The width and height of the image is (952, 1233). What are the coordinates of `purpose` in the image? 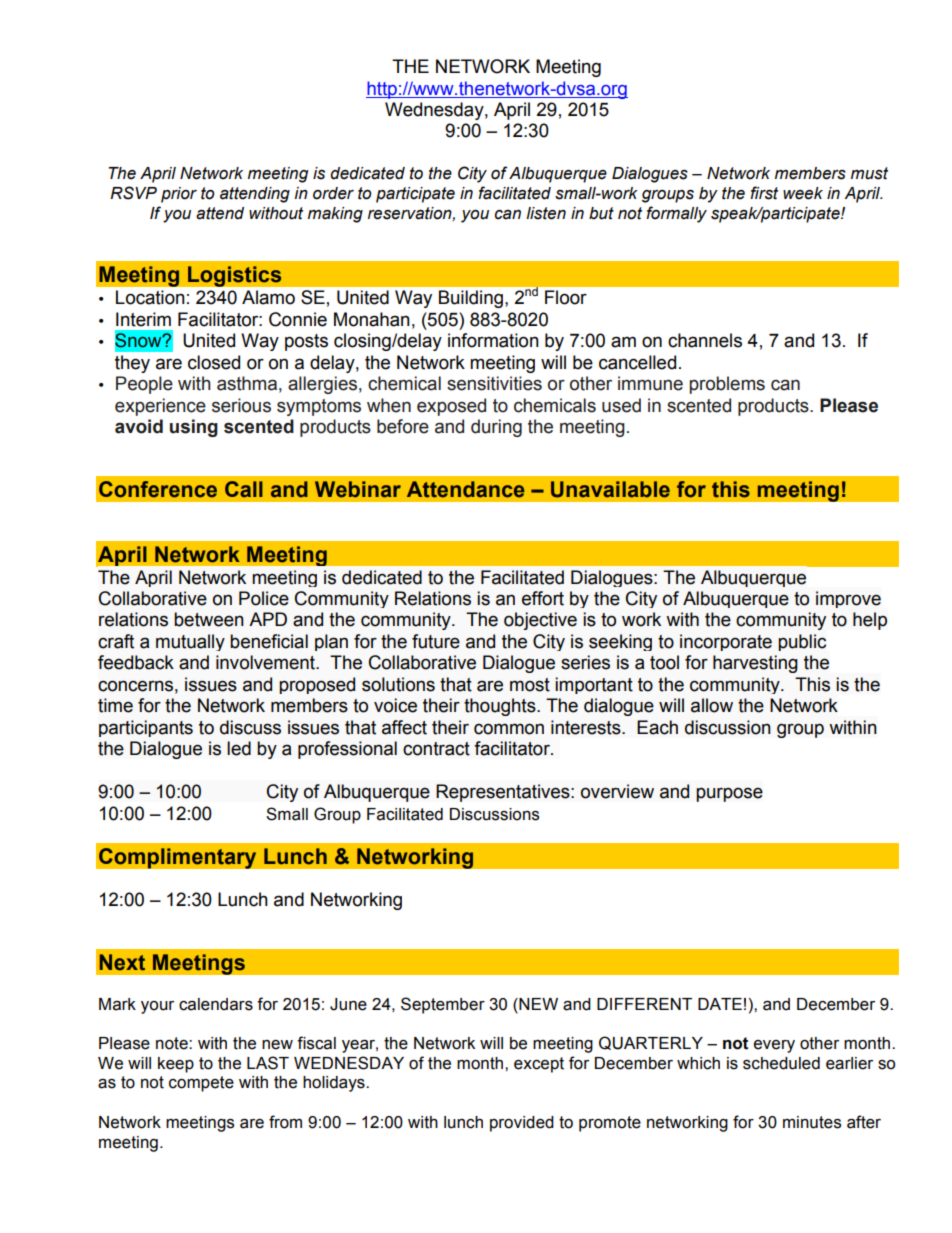 It's located at (729, 794).
